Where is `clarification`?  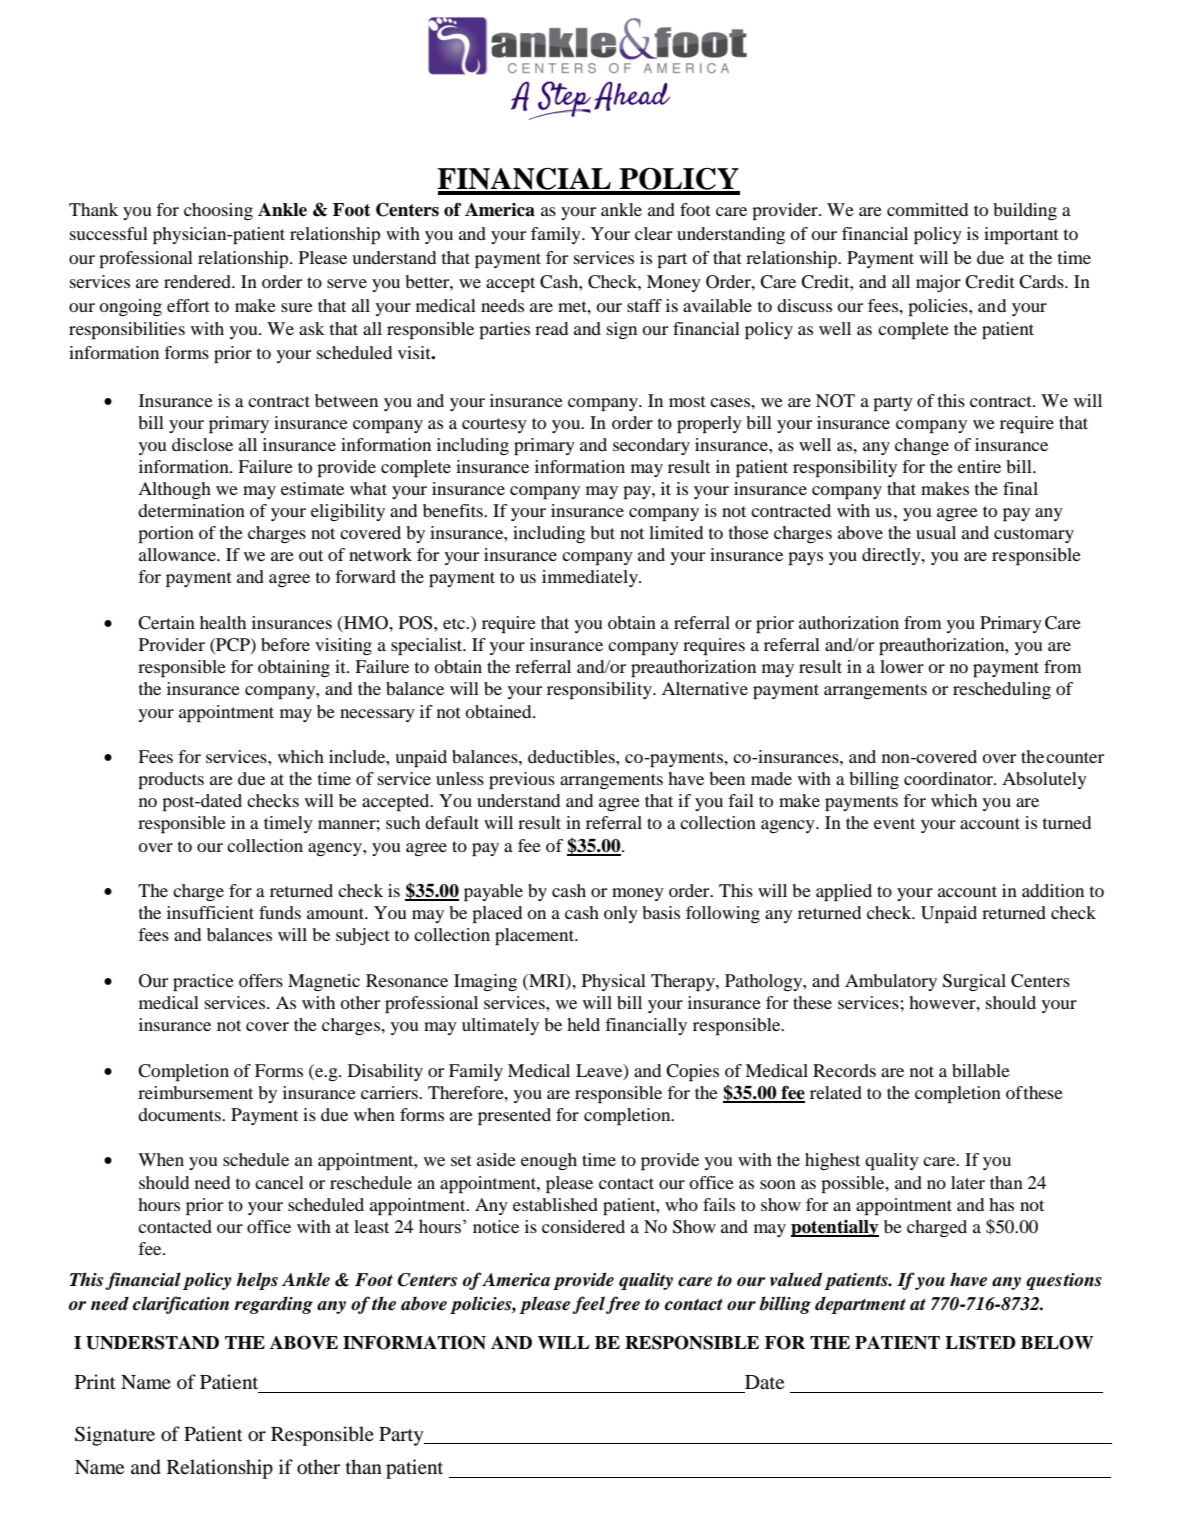
clarification is located at coordinates (181, 1305).
